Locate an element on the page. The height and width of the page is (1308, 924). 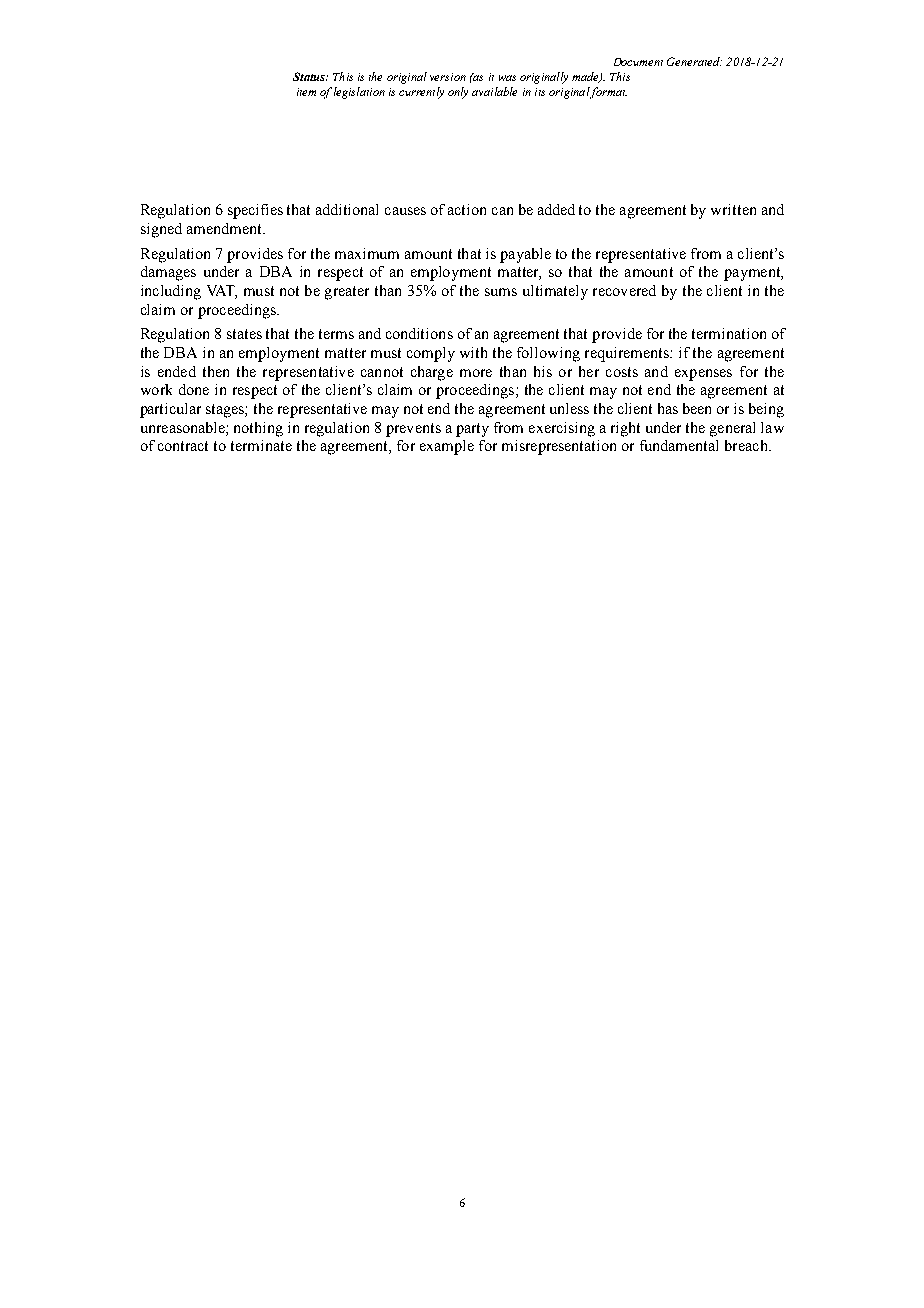
version is located at coordinates (448, 77).
